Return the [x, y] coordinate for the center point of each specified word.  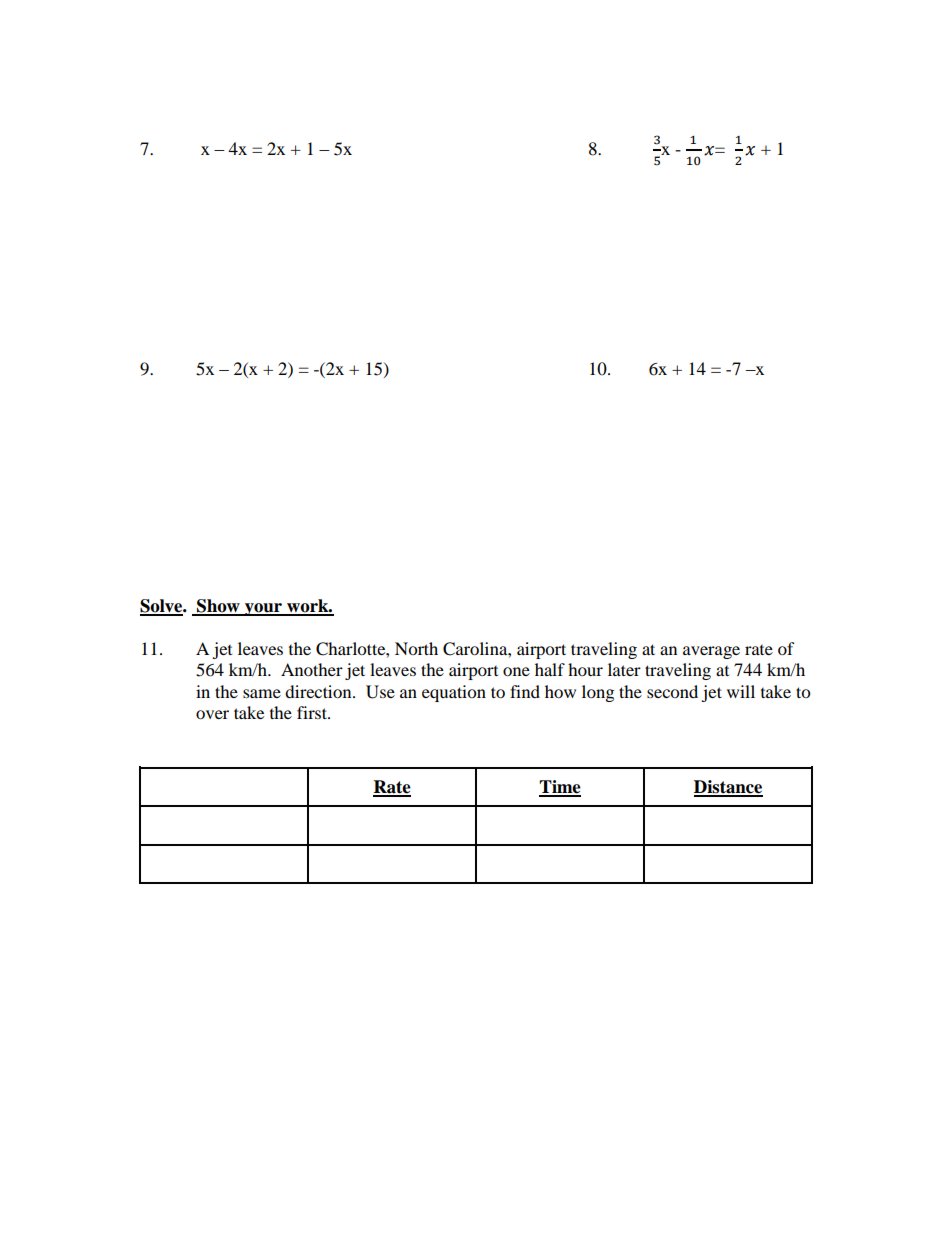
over [212, 714]
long [598, 693]
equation [454, 693]
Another [312, 669]
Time [560, 788]
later [624, 669]
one [516, 671]
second [672, 691]
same [262, 693]
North [416, 648]
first [313, 712]
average [711, 652]
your [264, 609]
